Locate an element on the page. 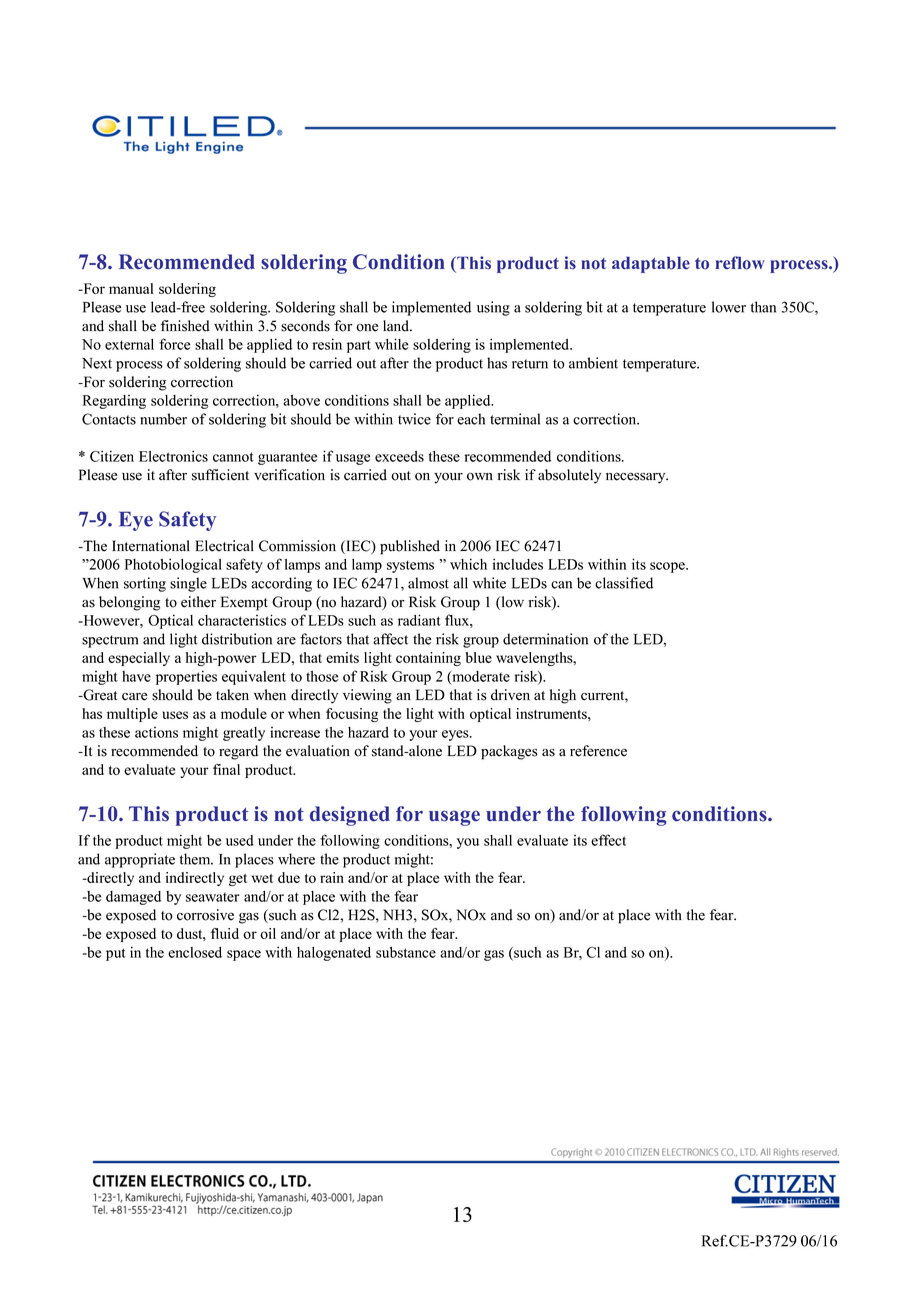 This image has width=924, height=1308. land is located at coordinates (397, 326).
